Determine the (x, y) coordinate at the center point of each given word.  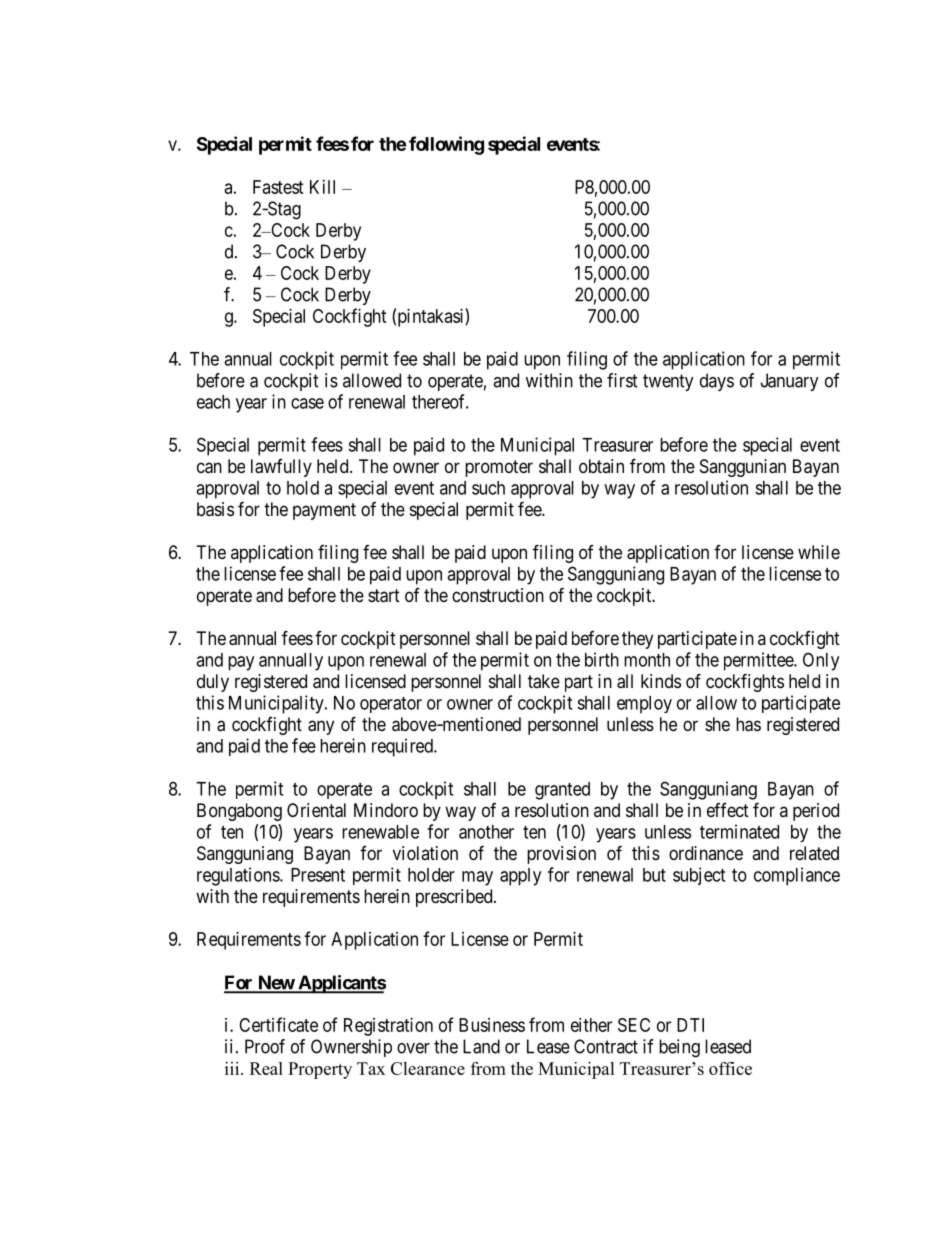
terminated (739, 831)
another (486, 832)
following (446, 145)
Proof (265, 1046)
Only (821, 661)
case (307, 403)
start (384, 596)
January (790, 382)
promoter (499, 468)
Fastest (278, 187)
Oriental (316, 810)
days (717, 382)
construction (498, 595)
